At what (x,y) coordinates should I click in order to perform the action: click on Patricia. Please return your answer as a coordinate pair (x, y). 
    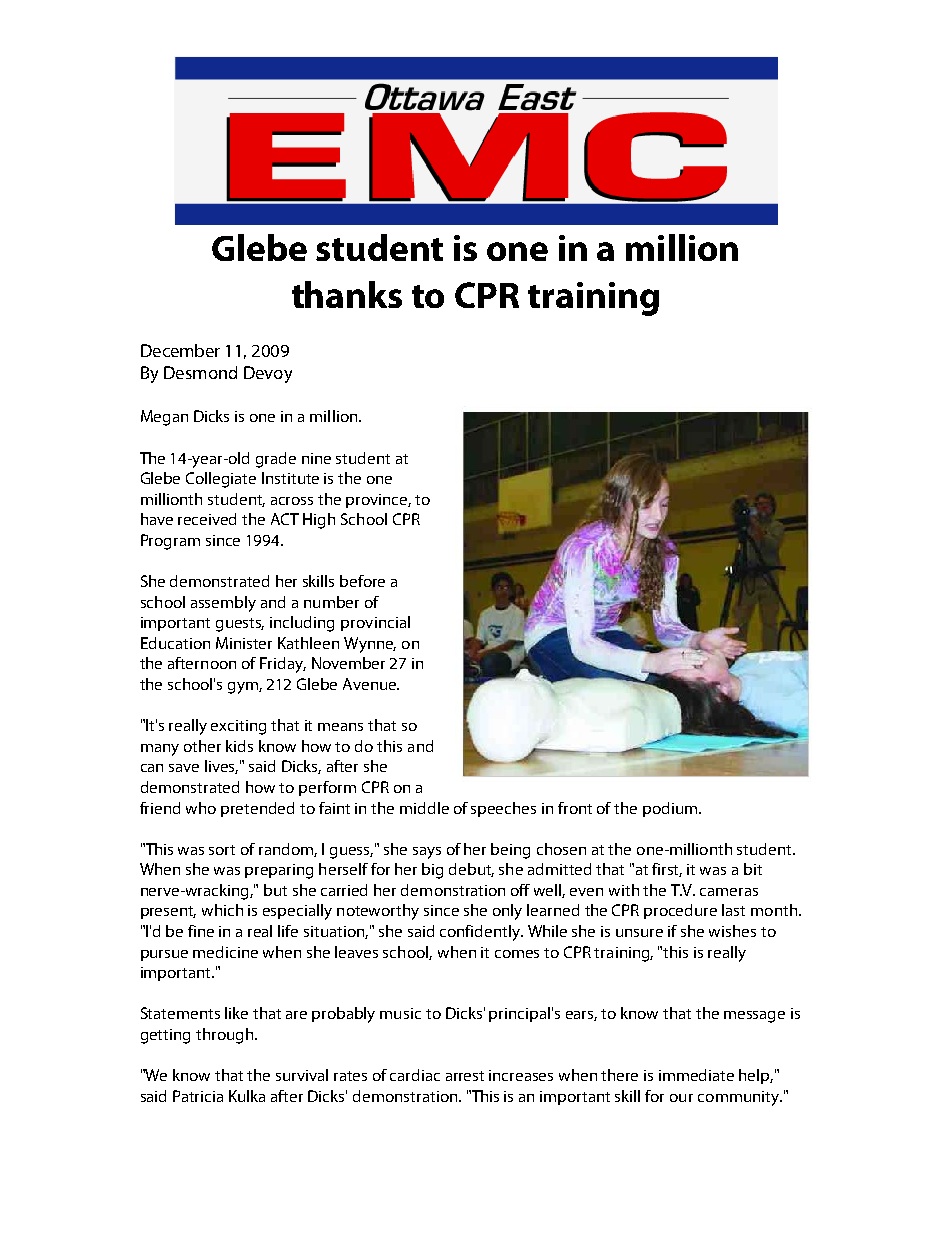
    Looking at the image, I should click on (198, 1096).
